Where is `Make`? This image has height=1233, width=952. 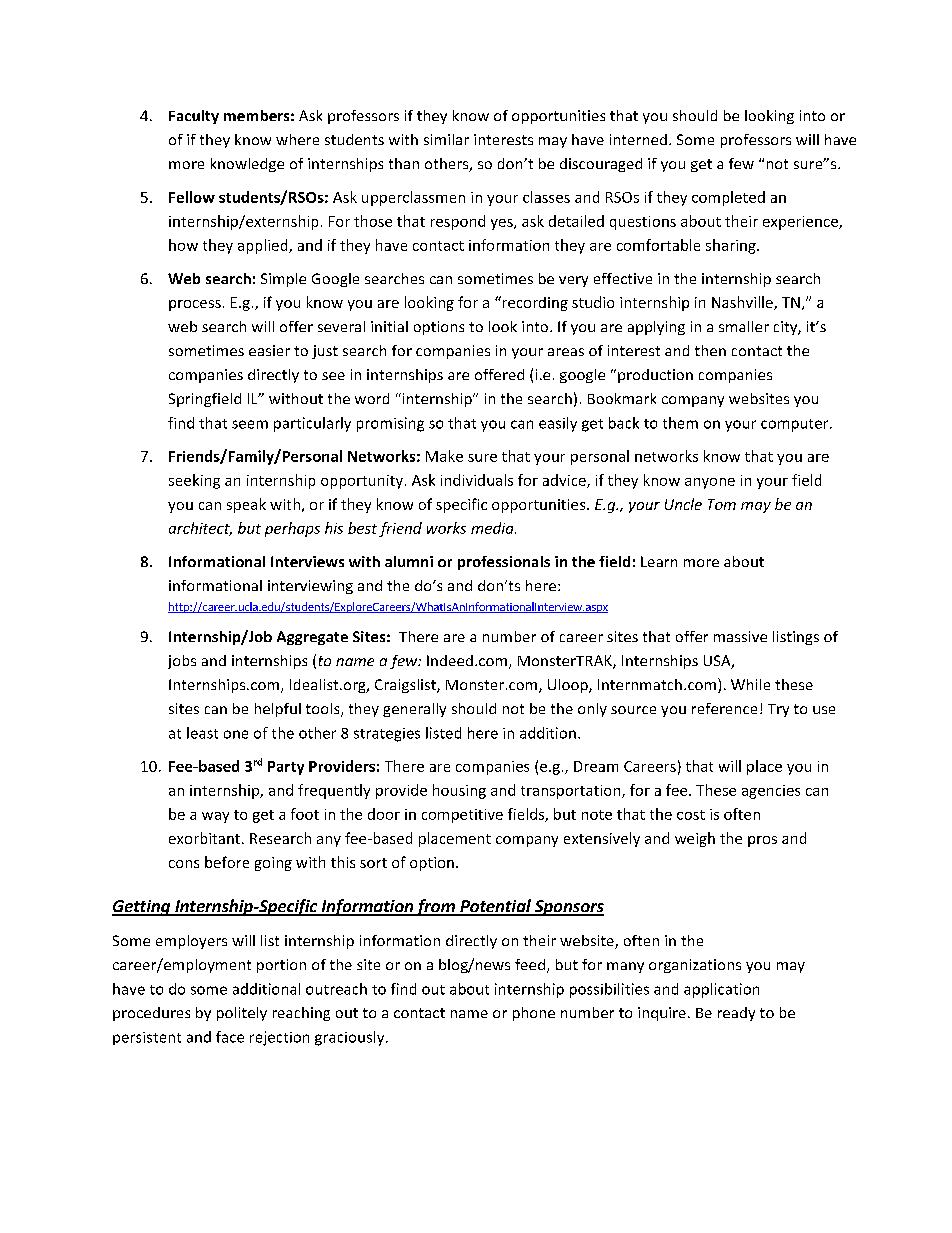 Make is located at coordinates (444, 456).
